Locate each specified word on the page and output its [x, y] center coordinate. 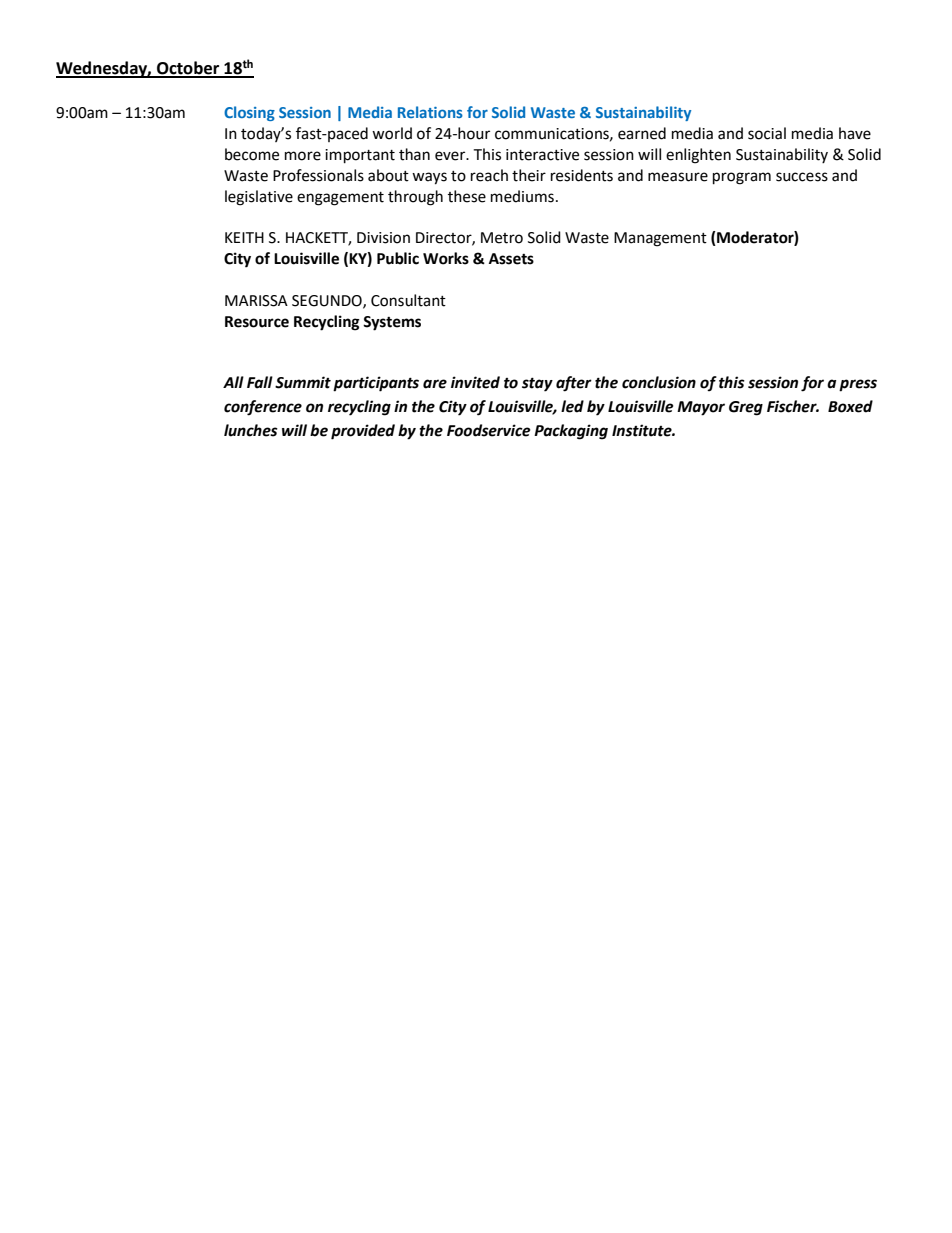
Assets [511, 259]
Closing [249, 113]
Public [398, 258]
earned [642, 133]
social [767, 133]
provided [363, 432]
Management [660, 239]
